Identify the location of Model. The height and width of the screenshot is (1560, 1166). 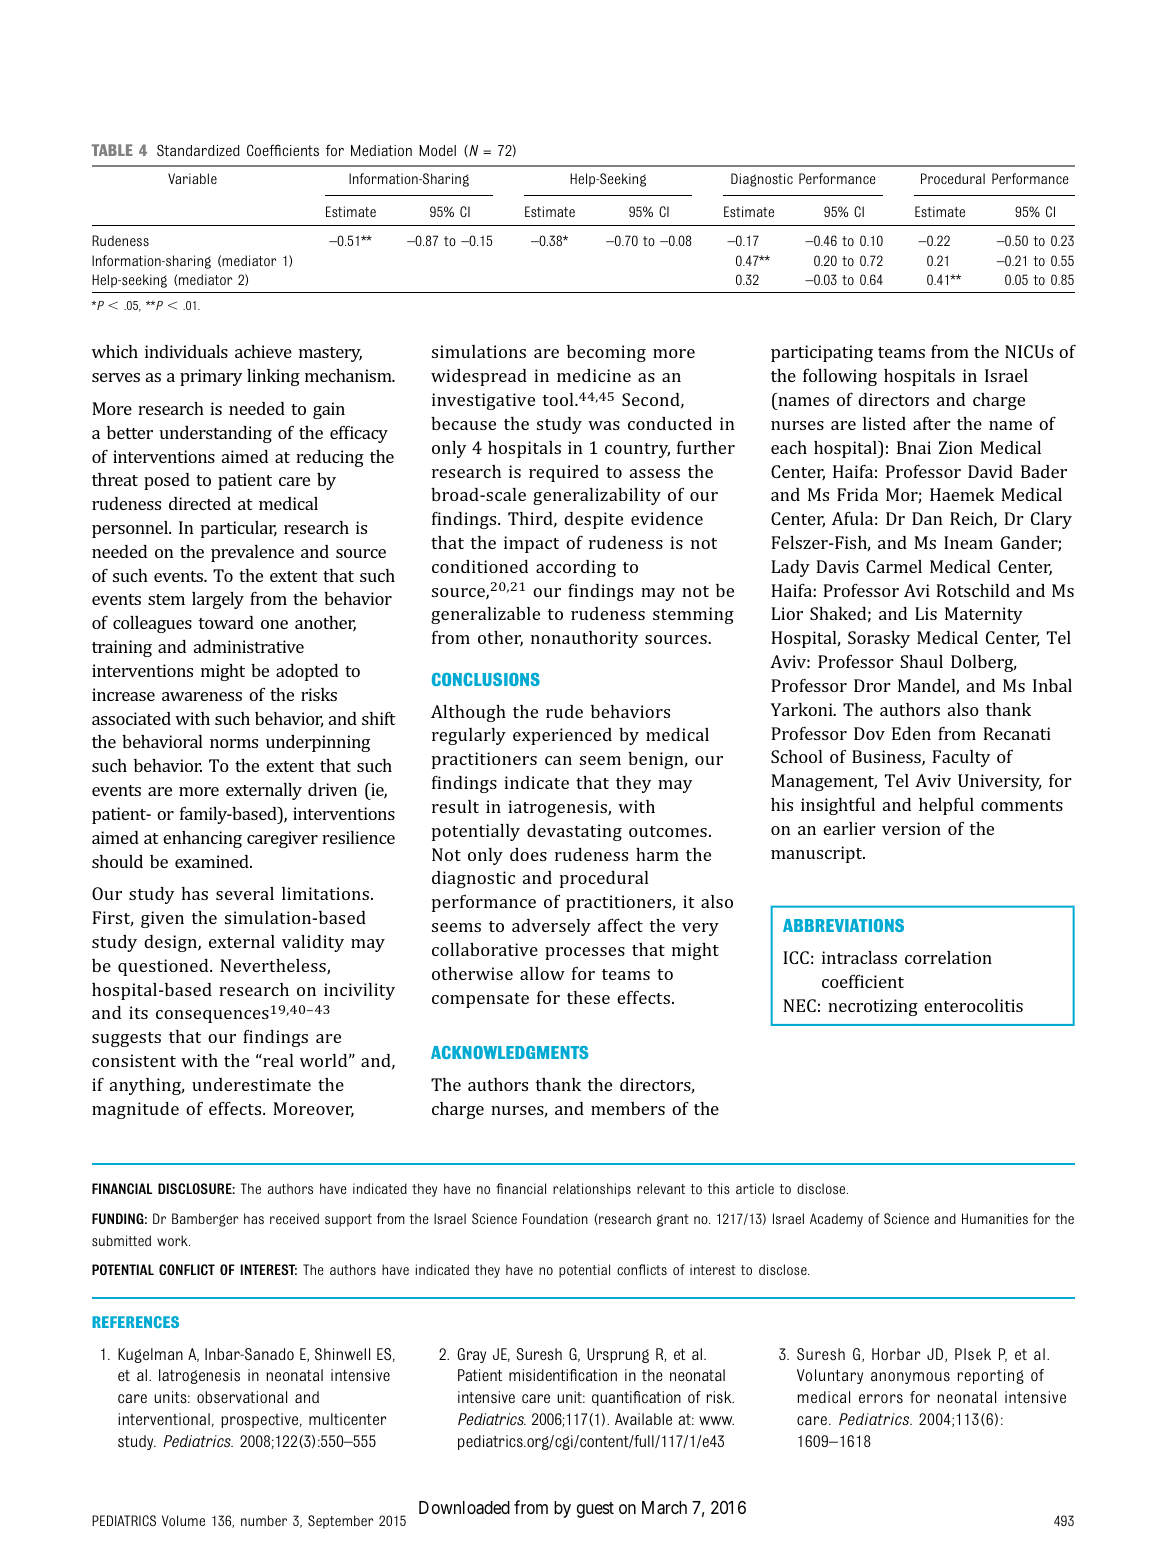
(437, 150).
